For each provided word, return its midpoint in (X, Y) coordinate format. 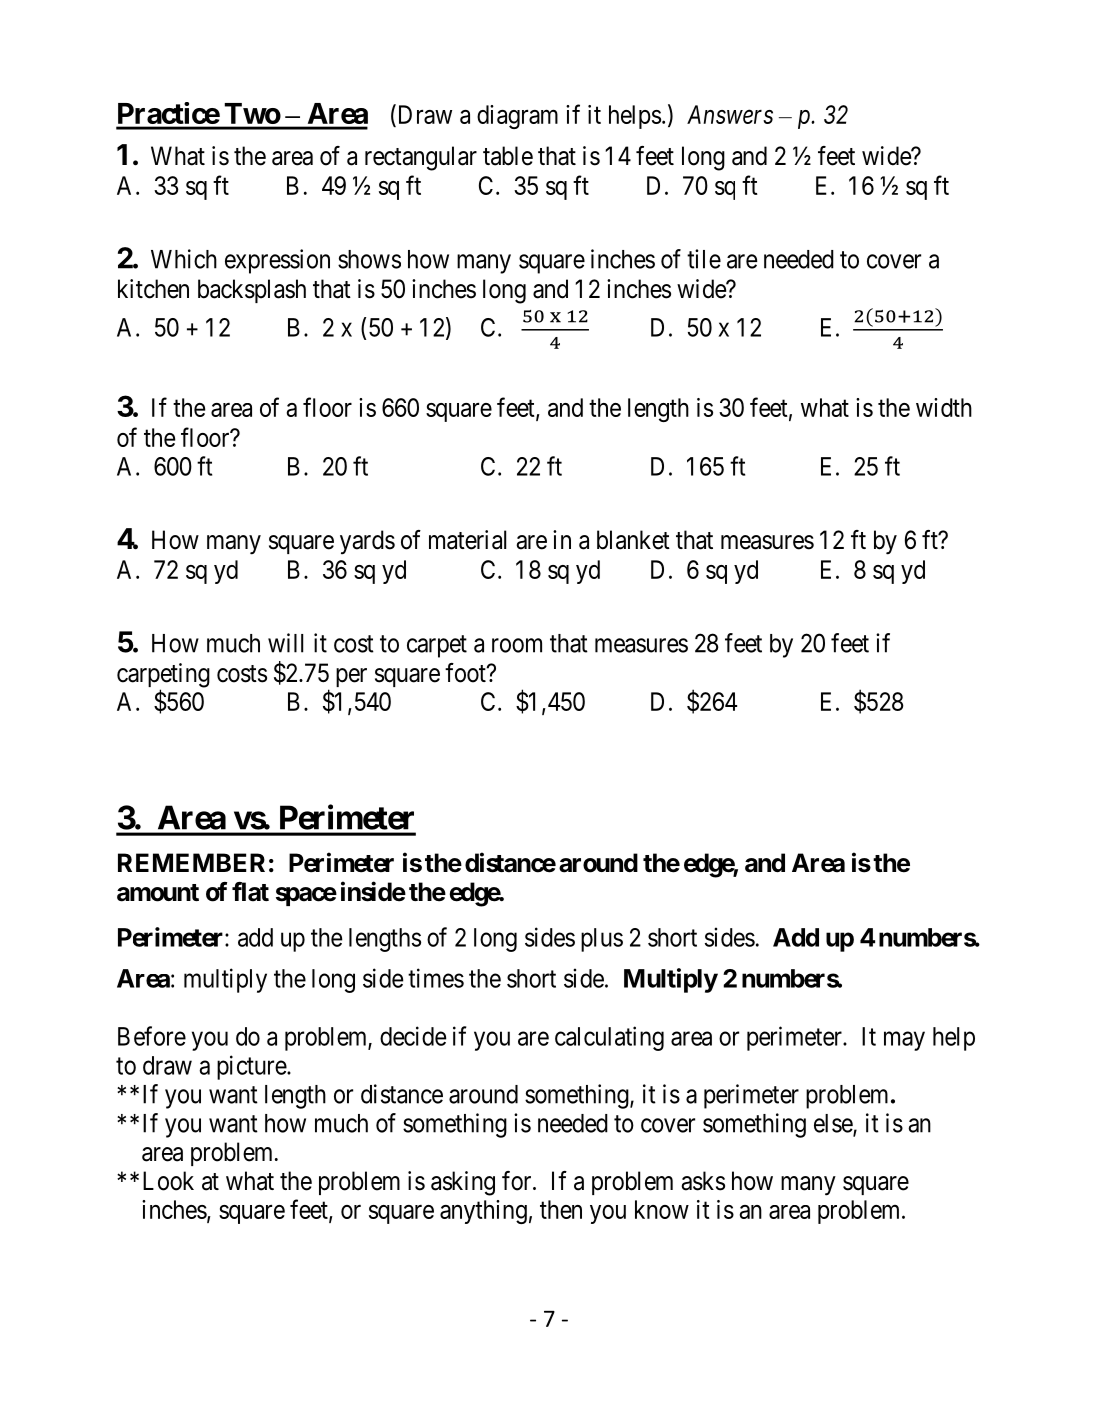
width (944, 407)
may (904, 1041)
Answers (730, 114)
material (467, 540)
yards (367, 542)
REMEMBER (191, 862)
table (508, 156)
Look (168, 1181)
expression (277, 261)
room (517, 645)
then (561, 1209)
